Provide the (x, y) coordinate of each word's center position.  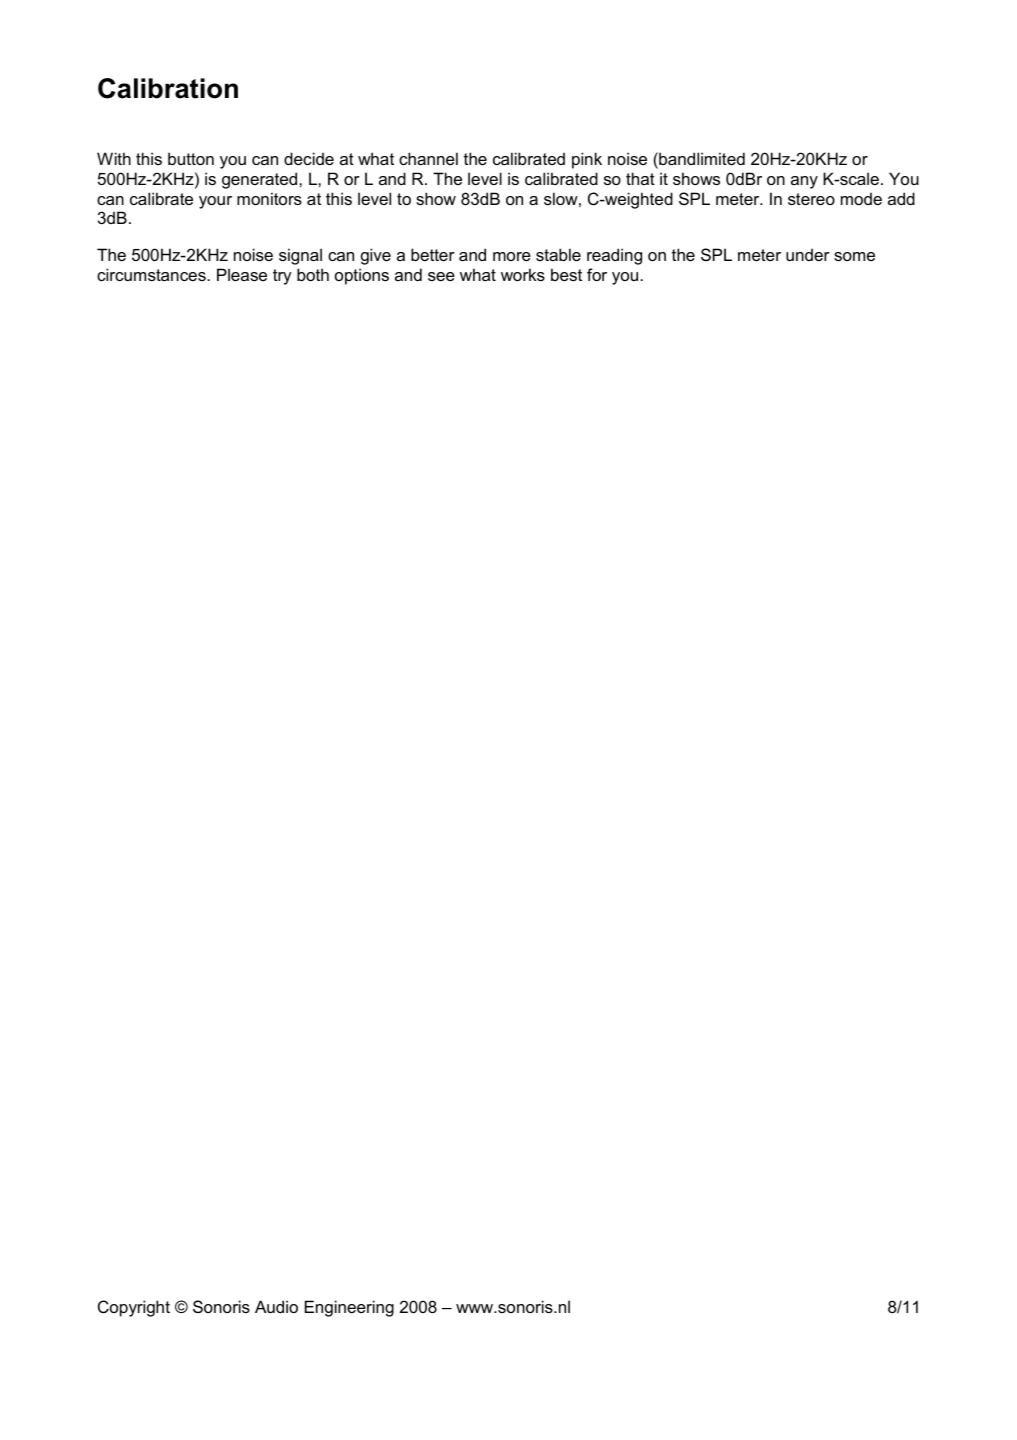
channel (428, 158)
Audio (276, 1306)
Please (242, 274)
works (523, 274)
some (854, 256)
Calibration (168, 88)
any (804, 182)
